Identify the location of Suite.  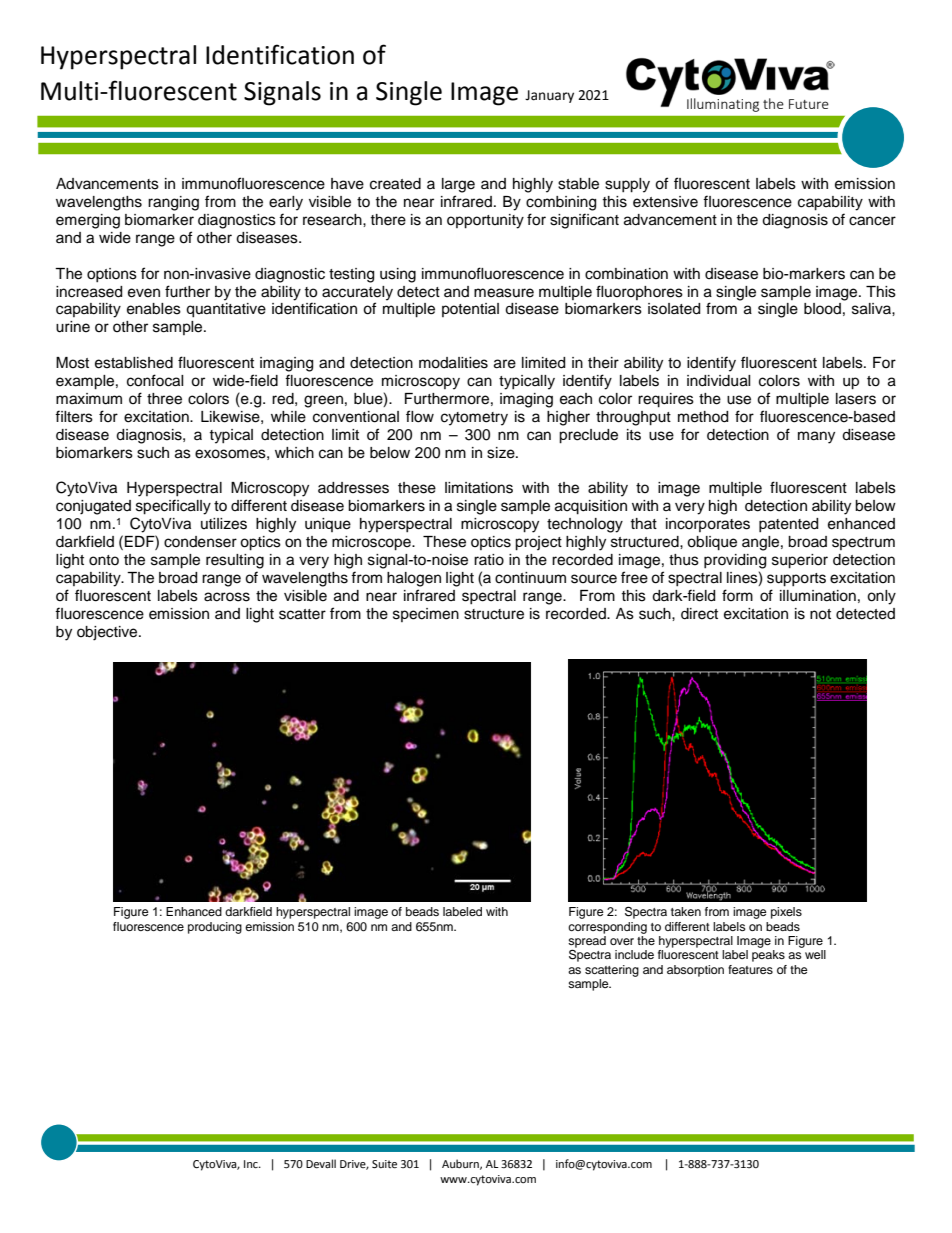
(384, 1164).
